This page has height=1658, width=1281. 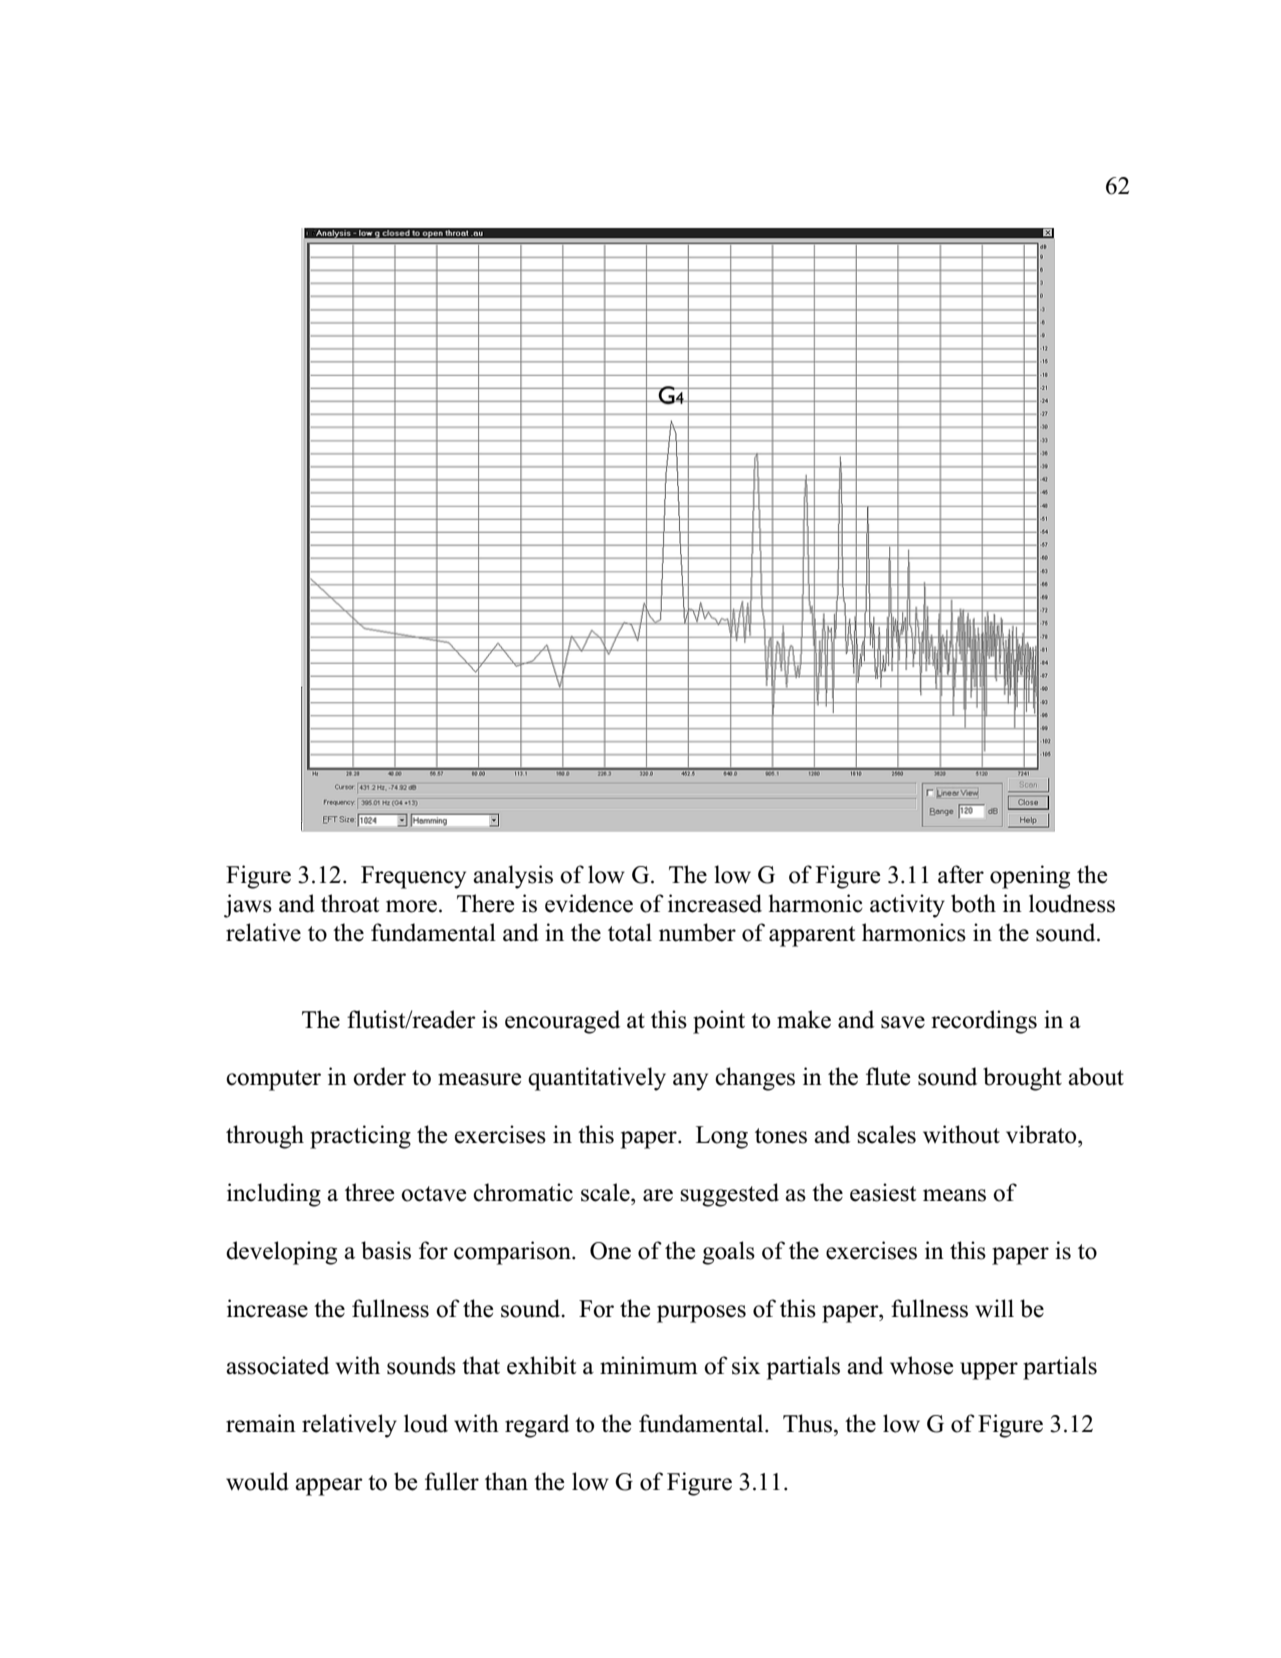 What do you see at coordinates (973, 903) in the page?
I see `both` at bounding box center [973, 903].
